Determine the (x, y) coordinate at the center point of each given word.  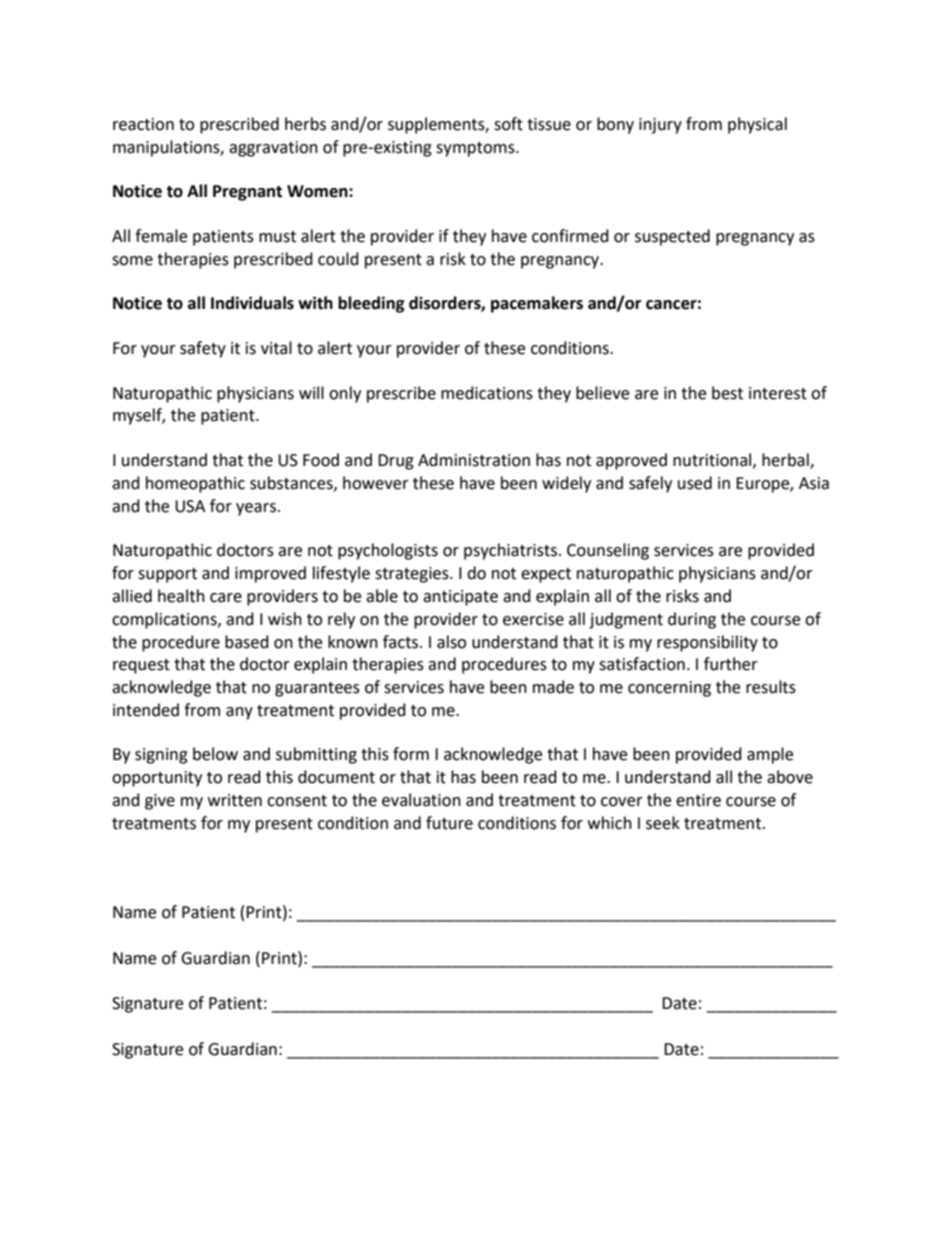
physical (757, 125)
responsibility (707, 643)
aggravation (273, 149)
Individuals (252, 303)
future (449, 823)
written (235, 800)
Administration (474, 460)
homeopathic (195, 484)
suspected (672, 237)
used (695, 483)
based (247, 642)
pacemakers (537, 304)
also (451, 642)
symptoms (476, 149)
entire (698, 800)
